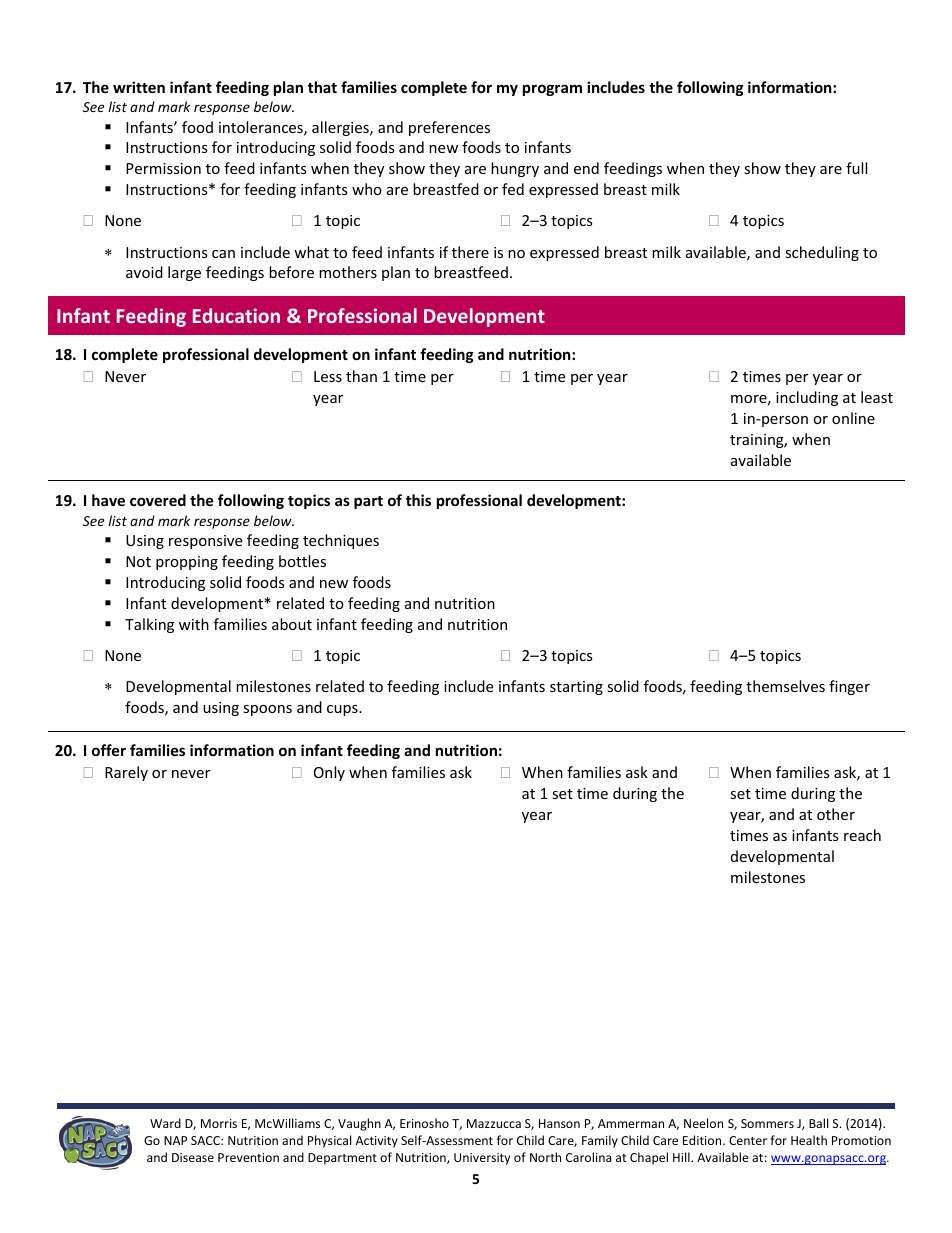 The image size is (952, 1233). Describe the element at coordinates (219, 1123) in the screenshot. I see `Morris` at that location.
